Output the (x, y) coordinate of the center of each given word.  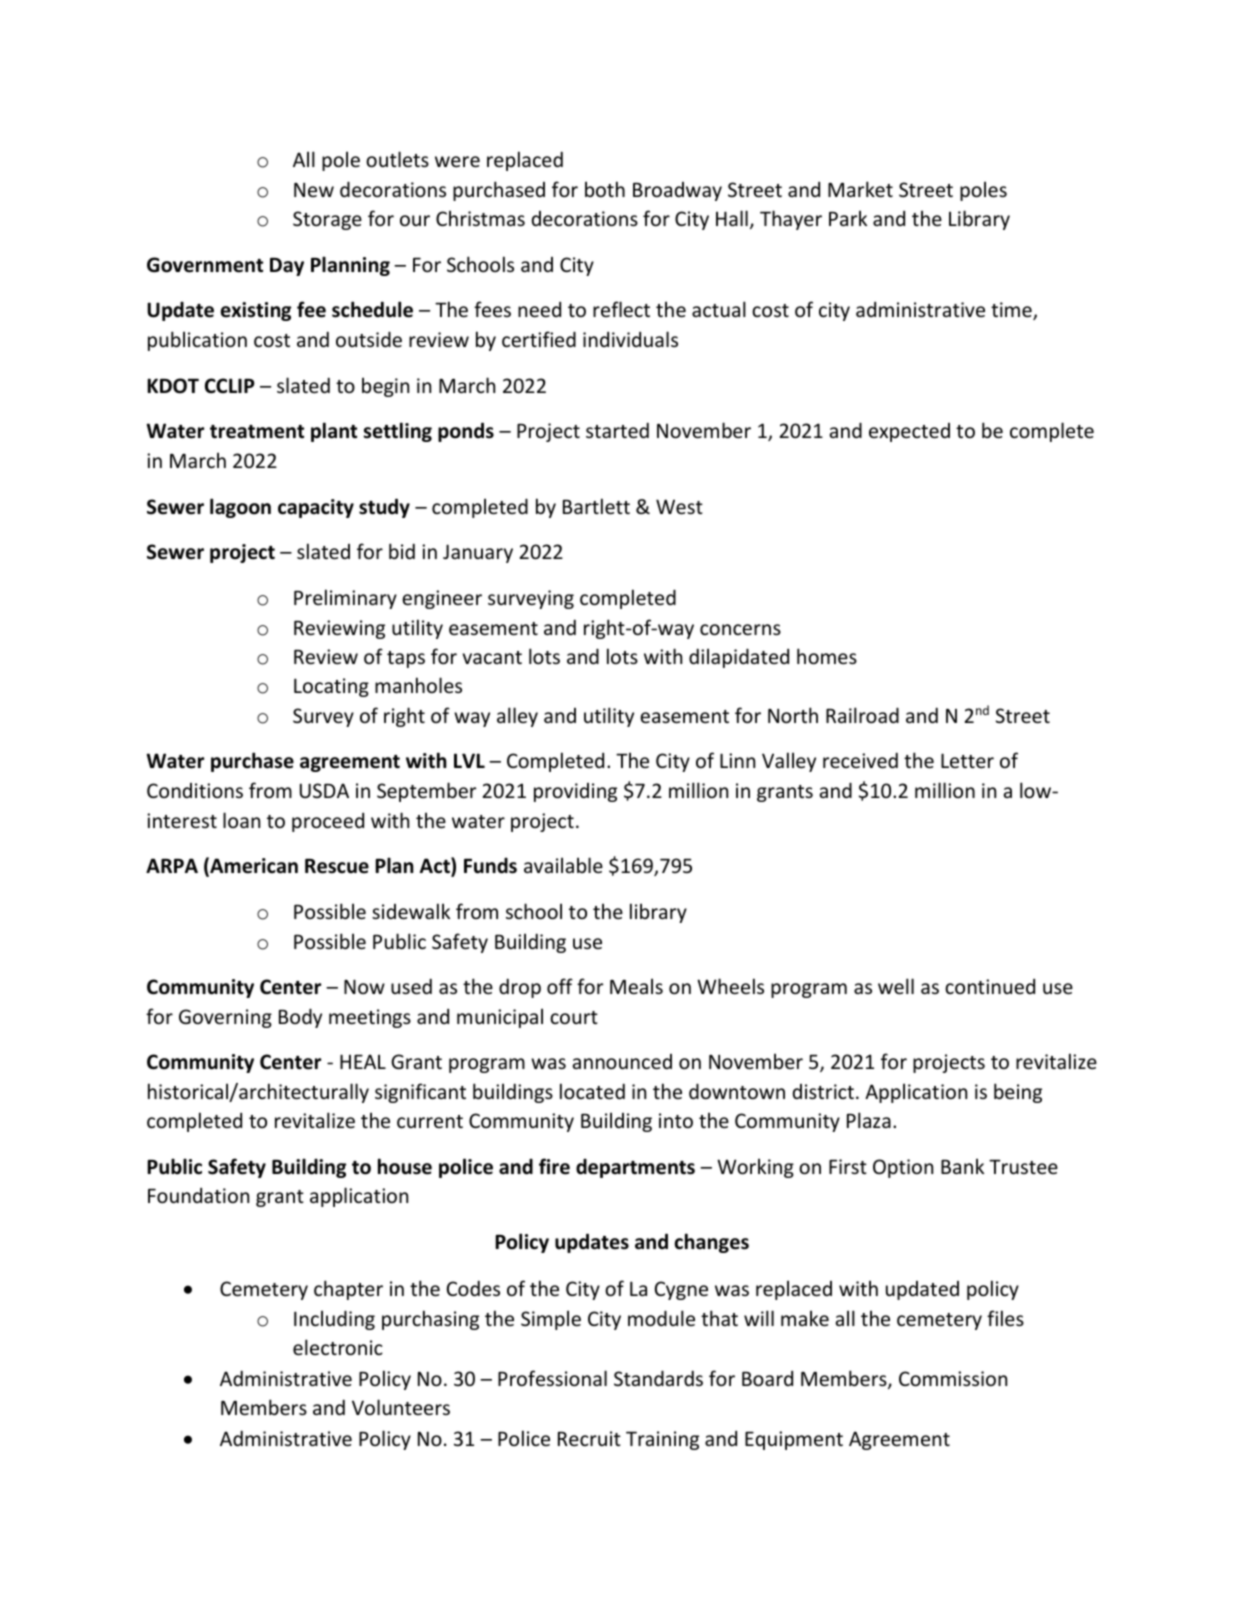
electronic (338, 1347)
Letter (967, 760)
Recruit (589, 1438)
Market (860, 189)
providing (575, 792)
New (314, 190)
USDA (324, 790)
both (605, 189)
